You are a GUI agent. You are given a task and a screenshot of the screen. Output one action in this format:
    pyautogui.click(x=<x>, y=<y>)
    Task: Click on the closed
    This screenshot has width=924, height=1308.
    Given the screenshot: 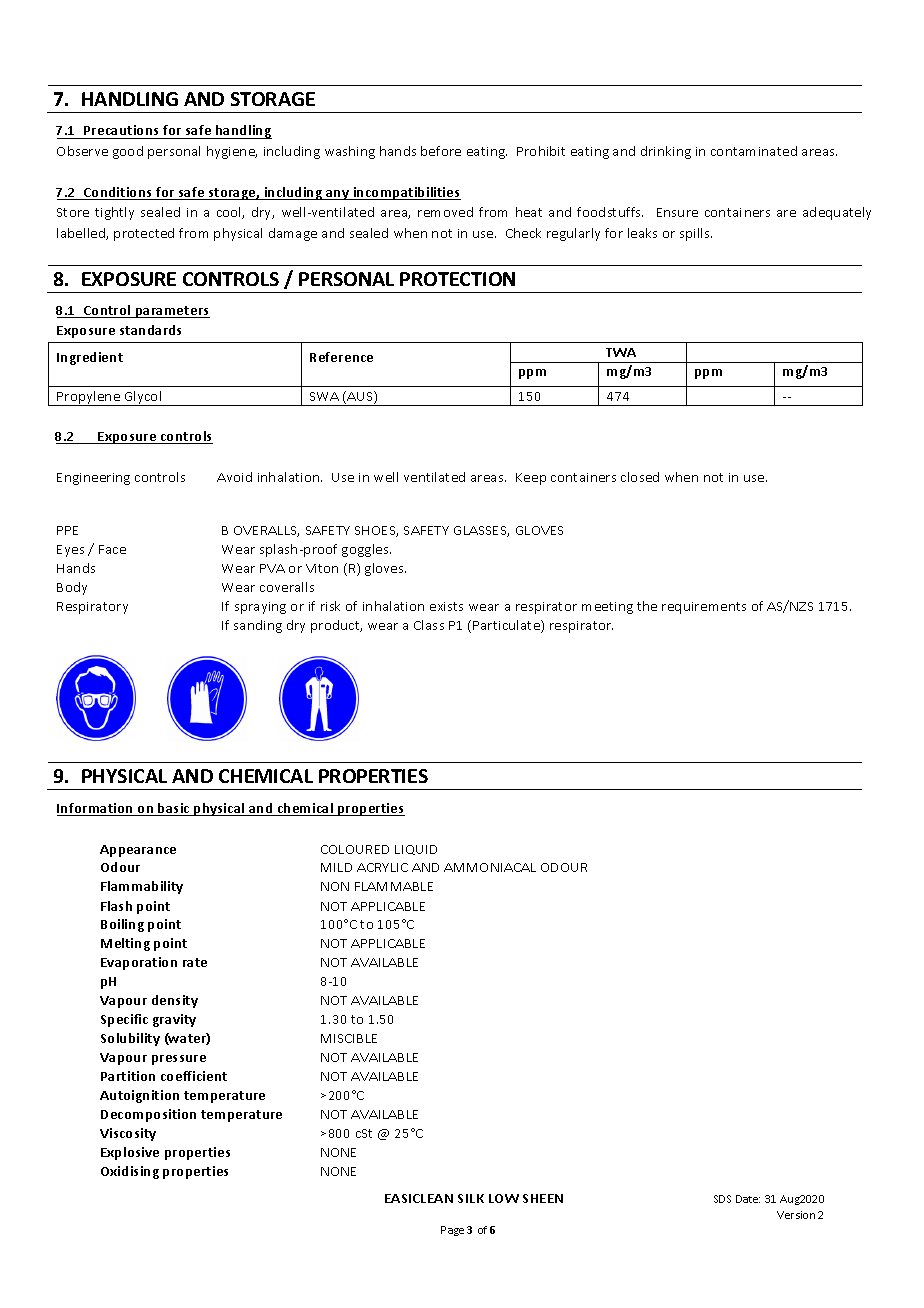 What is the action you would take?
    pyautogui.click(x=640, y=477)
